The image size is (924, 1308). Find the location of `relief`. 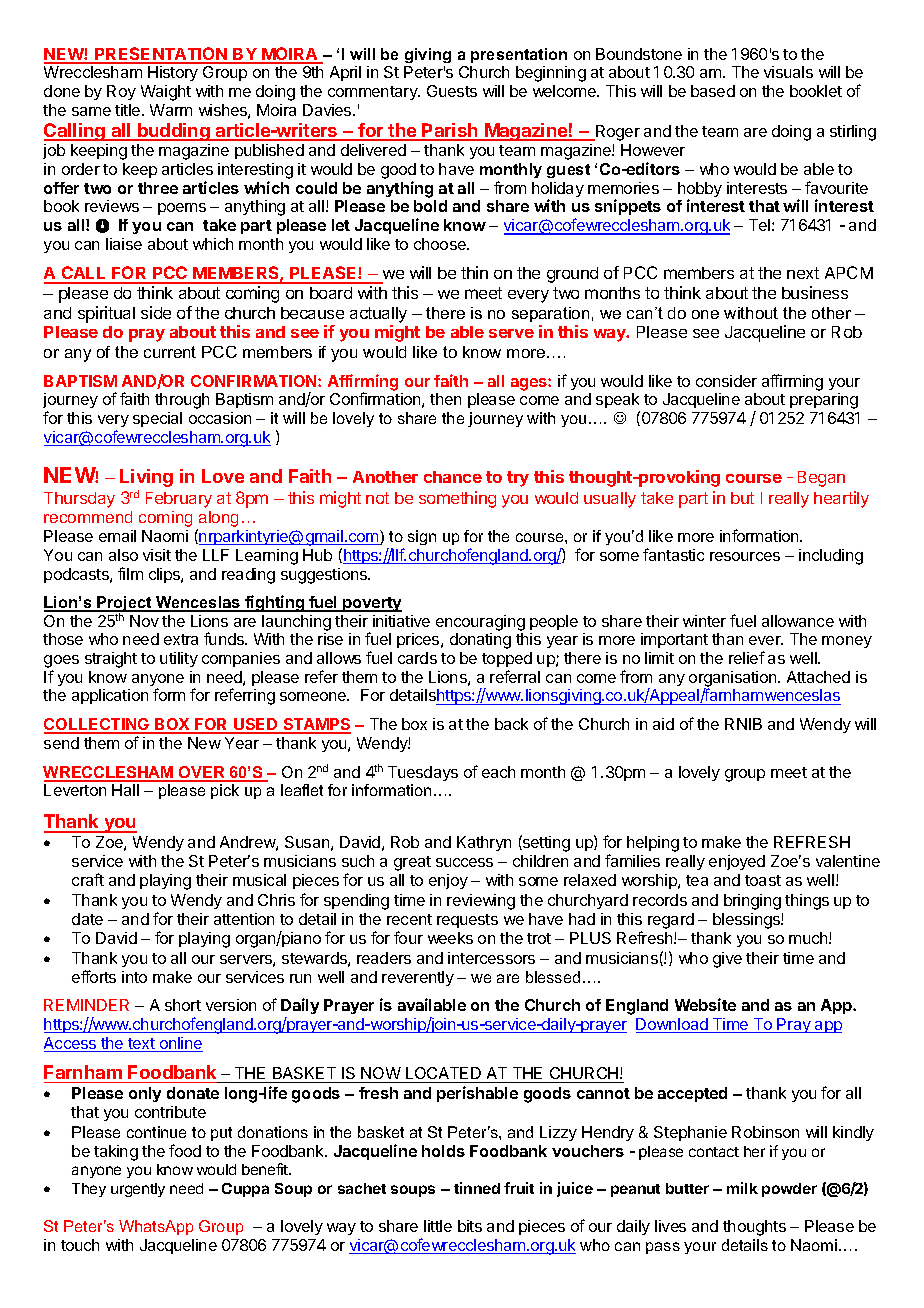

relief is located at coordinates (747, 657).
